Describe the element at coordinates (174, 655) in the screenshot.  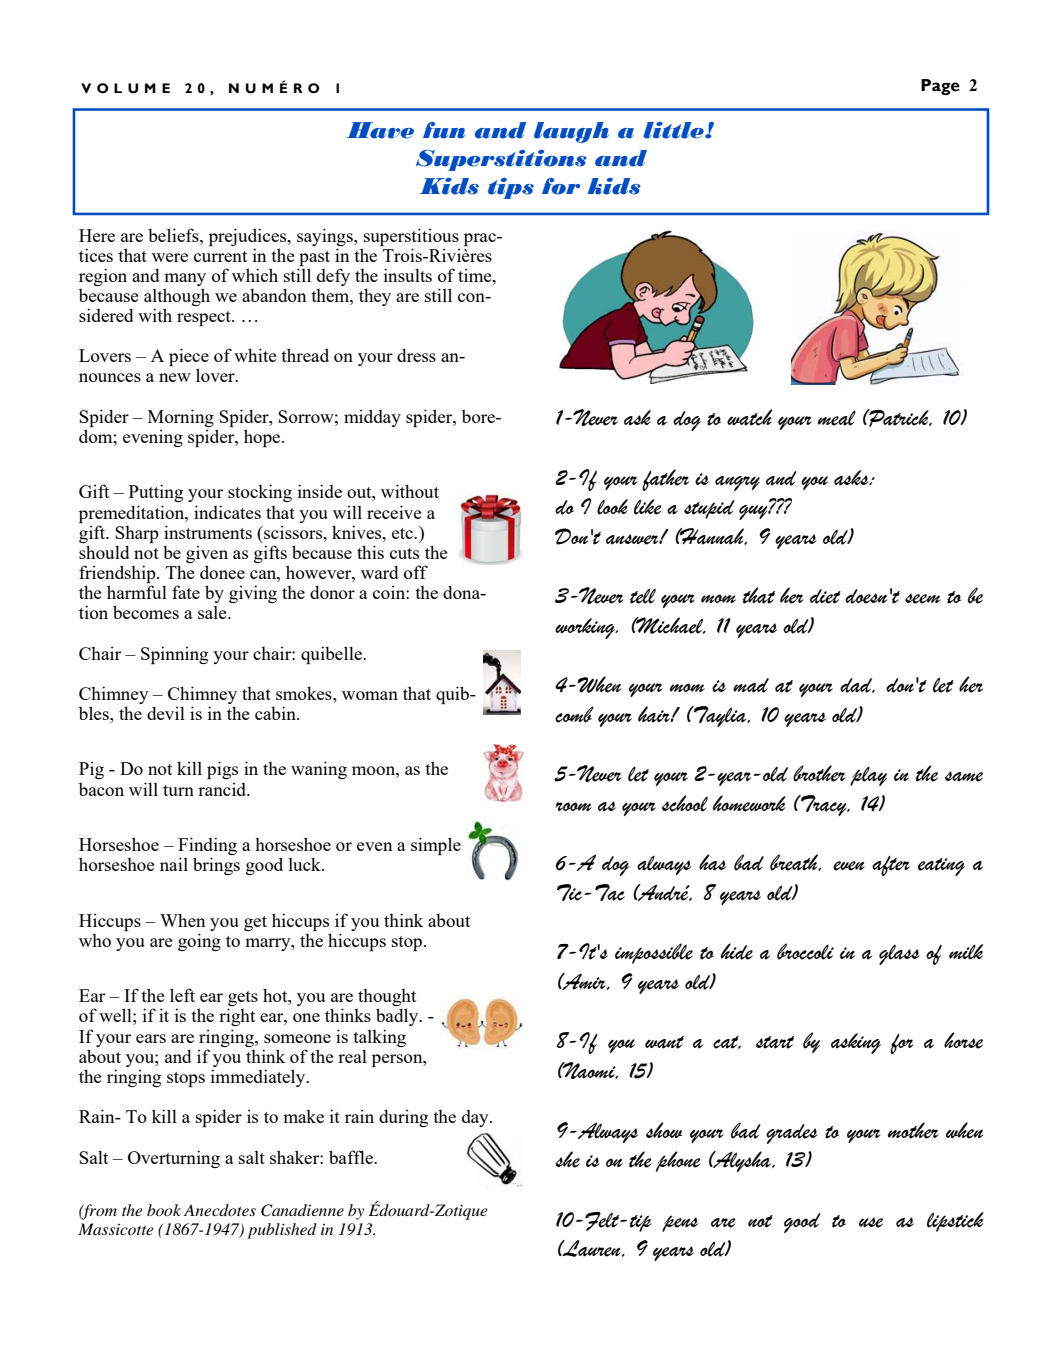
I see `Spinning` at that location.
